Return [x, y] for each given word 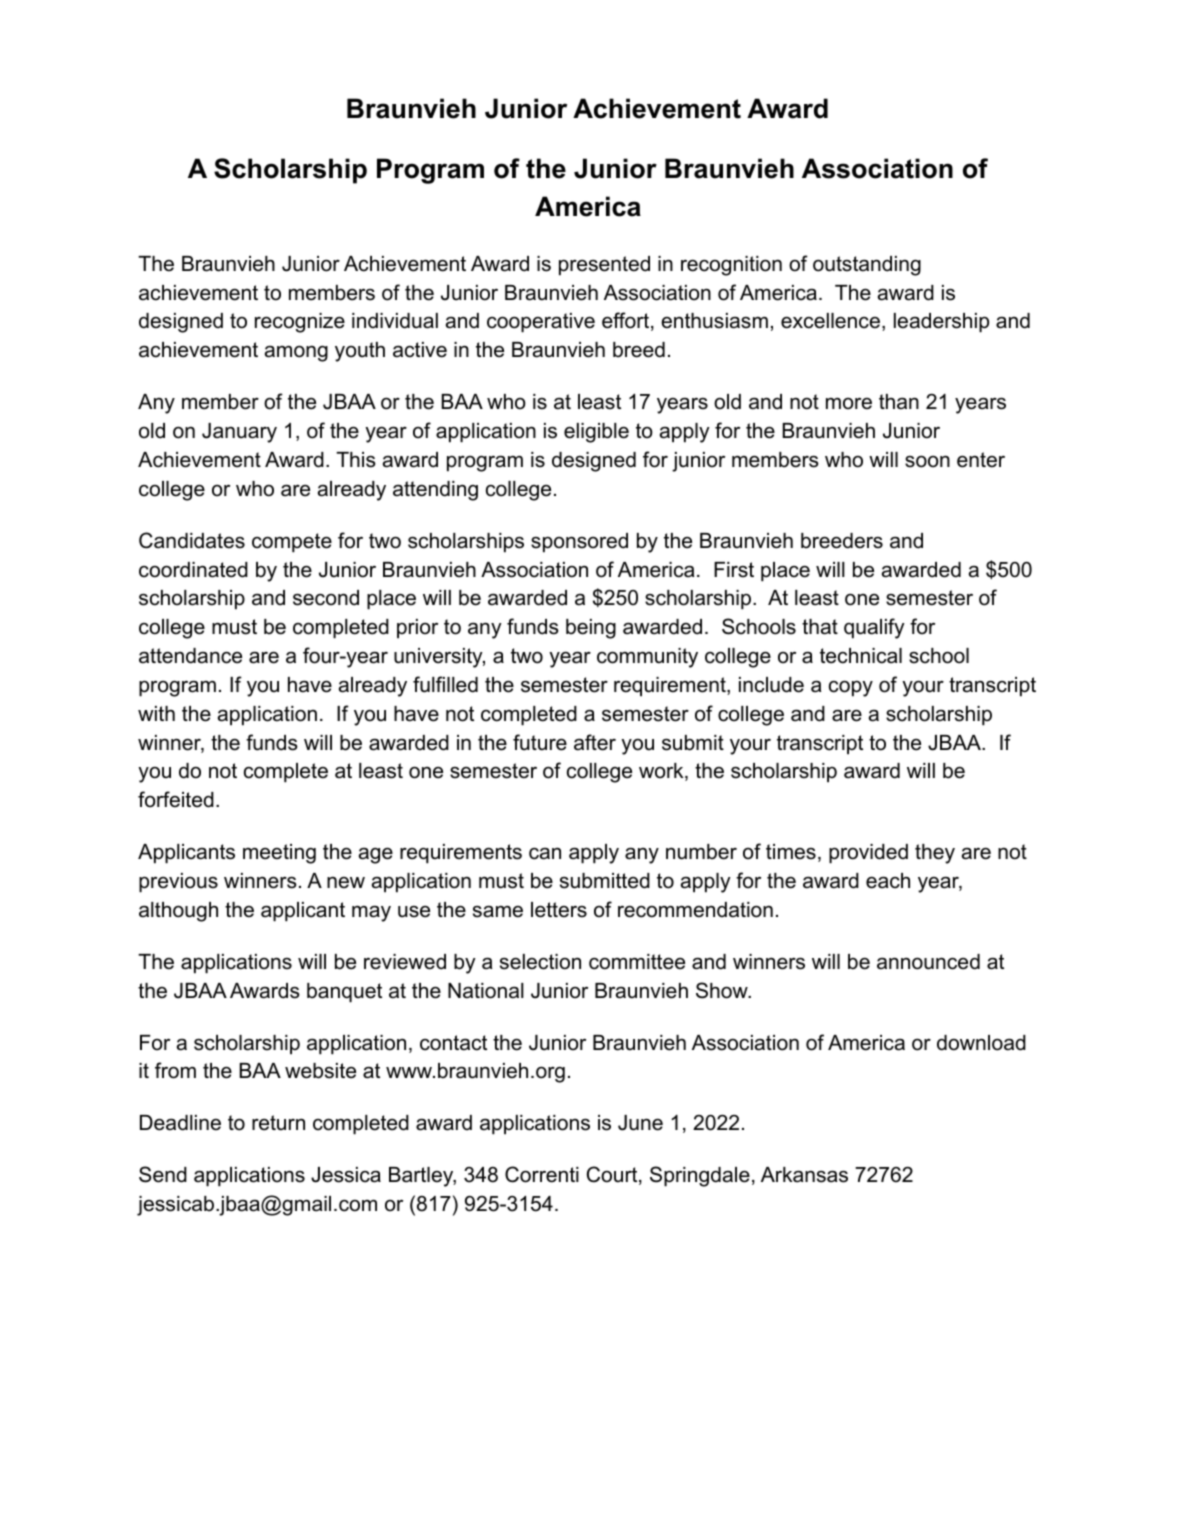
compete [292, 543]
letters [559, 910]
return [278, 1123]
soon [927, 461]
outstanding [867, 266]
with [156, 713]
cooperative [541, 323]
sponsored [579, 543]
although [178, 912]
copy [851, 688]
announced [928, 962]
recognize [300, 323]
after [595, 742]
